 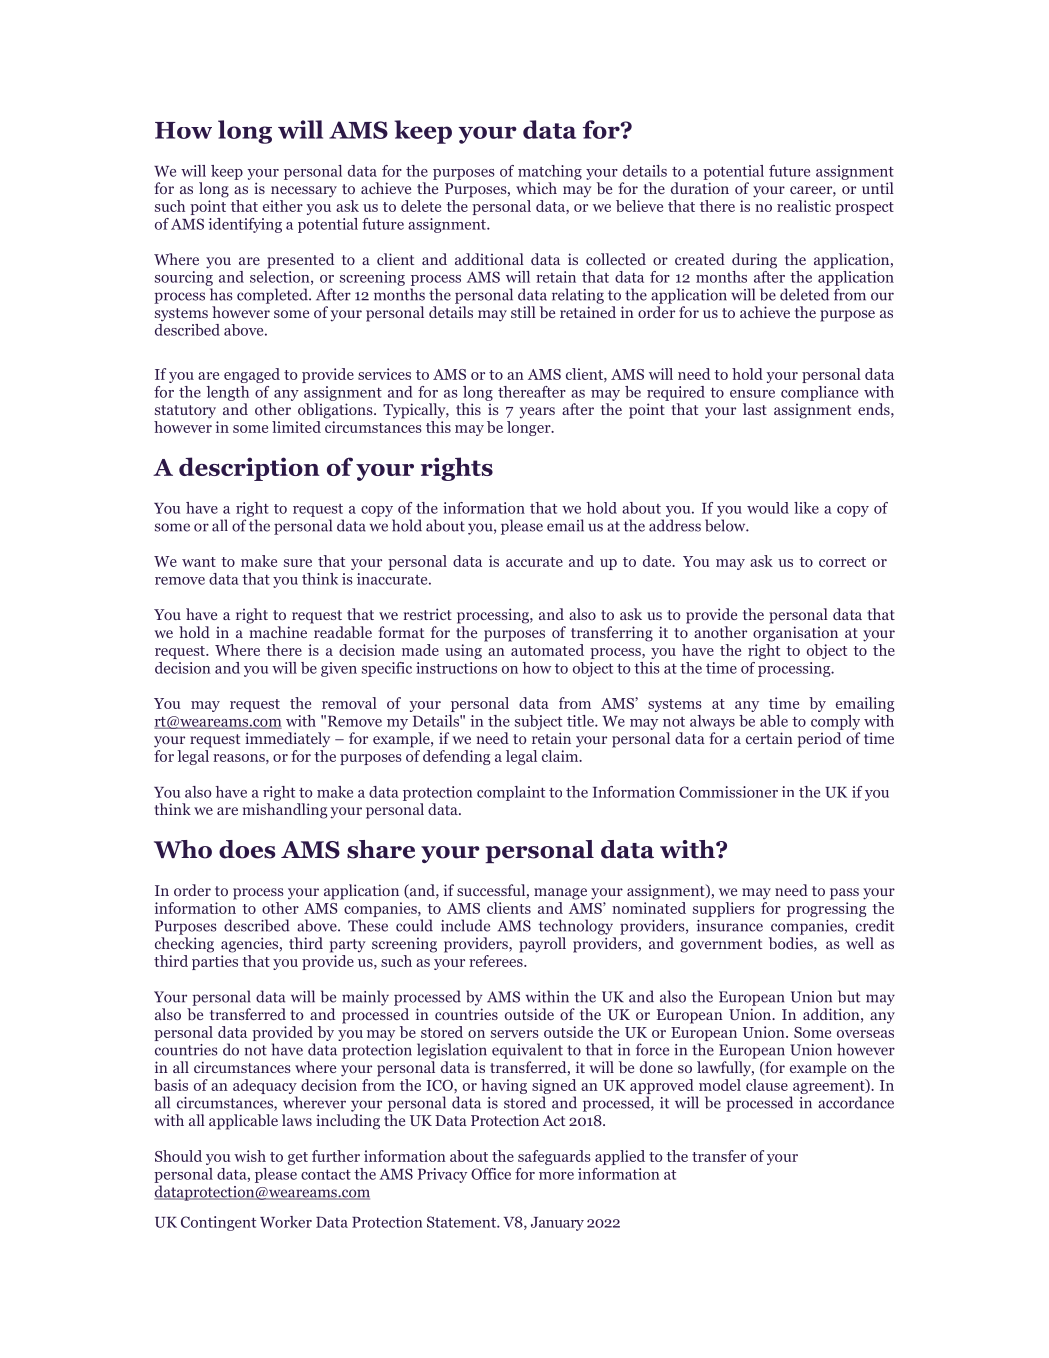 I want to click on realistic, so click(x=804, y=206).
